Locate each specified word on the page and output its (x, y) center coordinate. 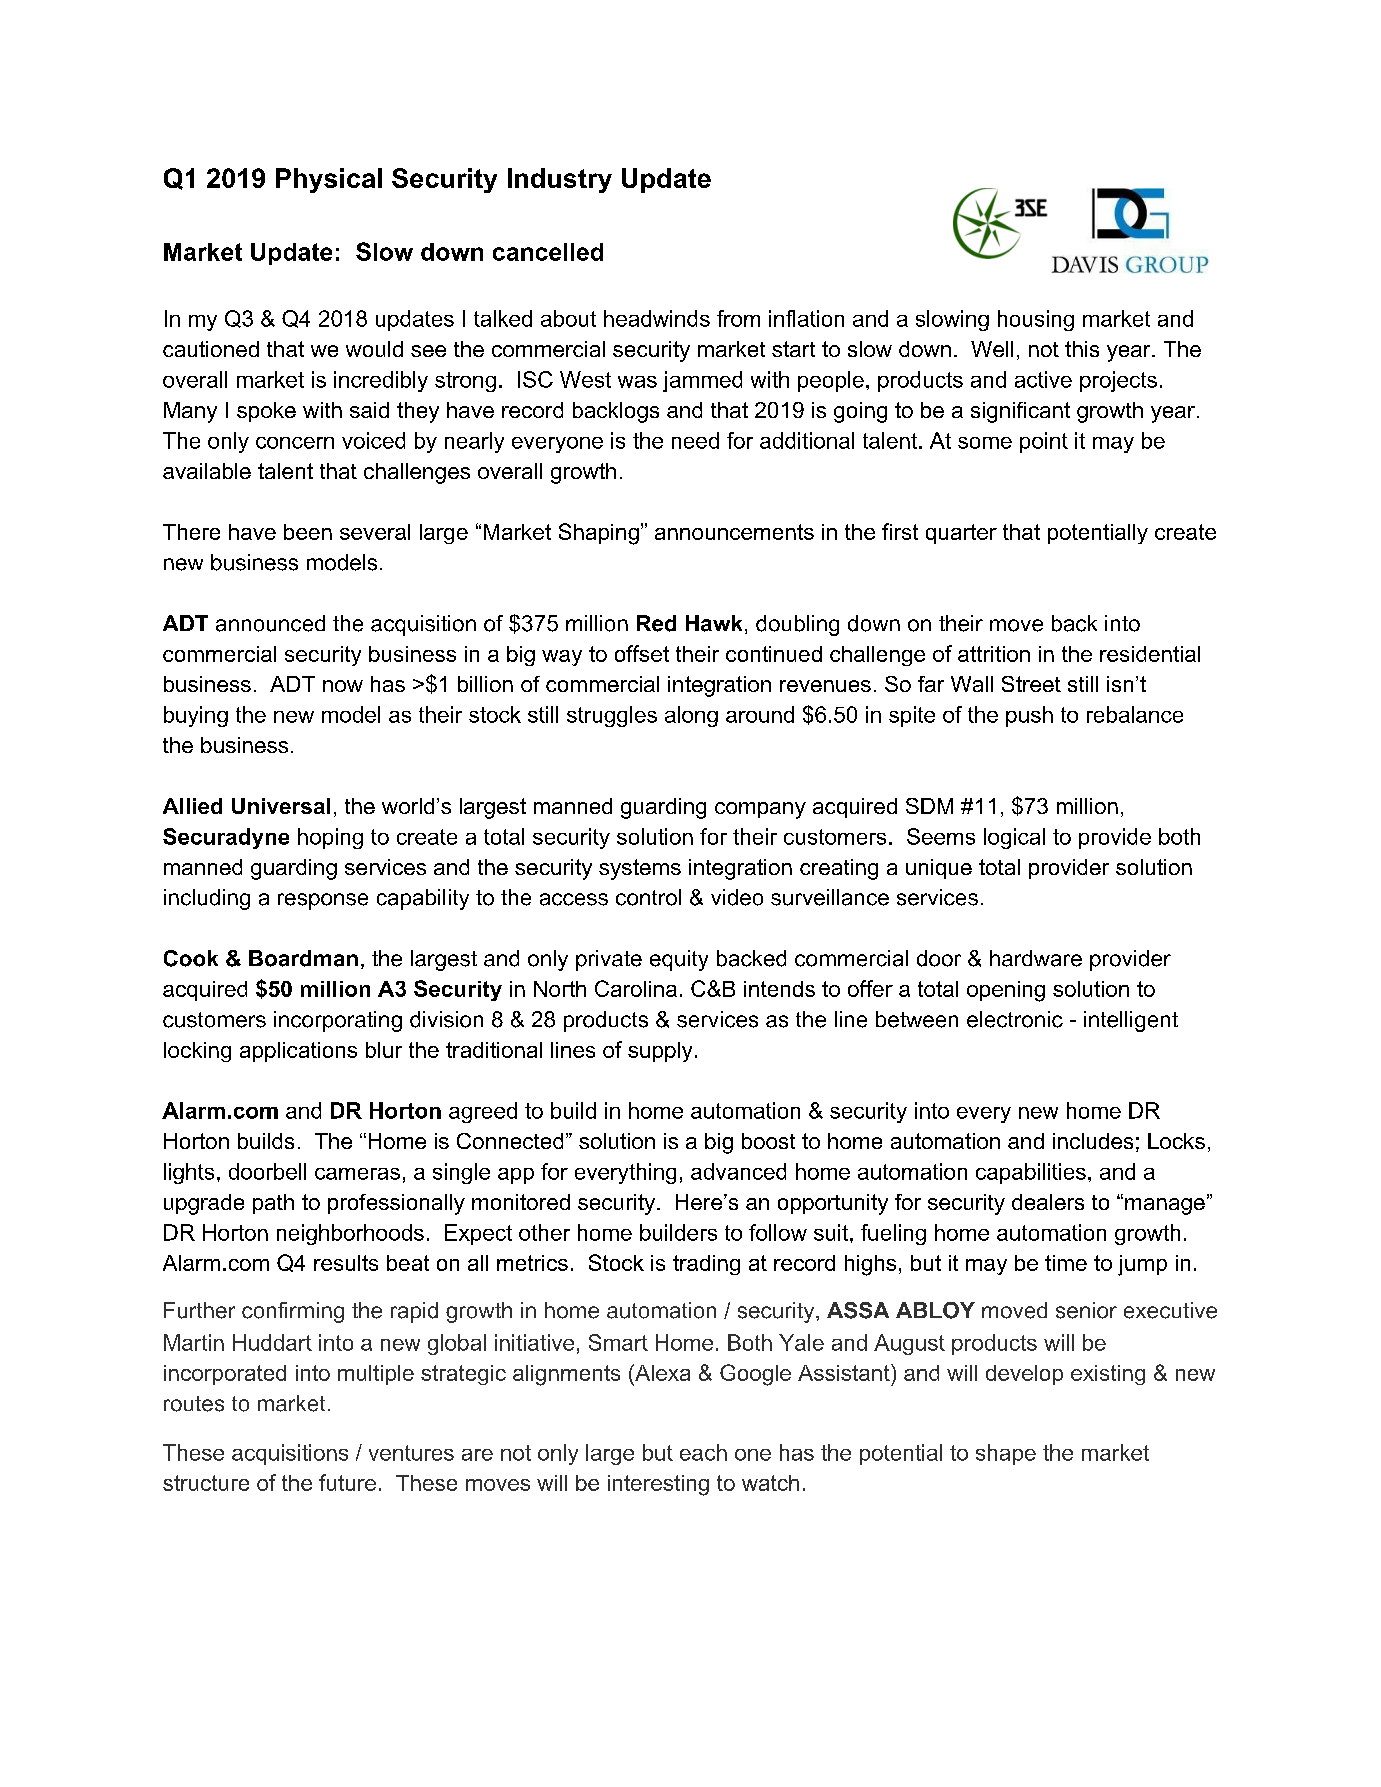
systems (640, 869)
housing (1036, 320)
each (703, 1452)
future (347, 1482)
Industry (560, 180)
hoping (330, 838)
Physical (329, 180)
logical (1014, 838)
